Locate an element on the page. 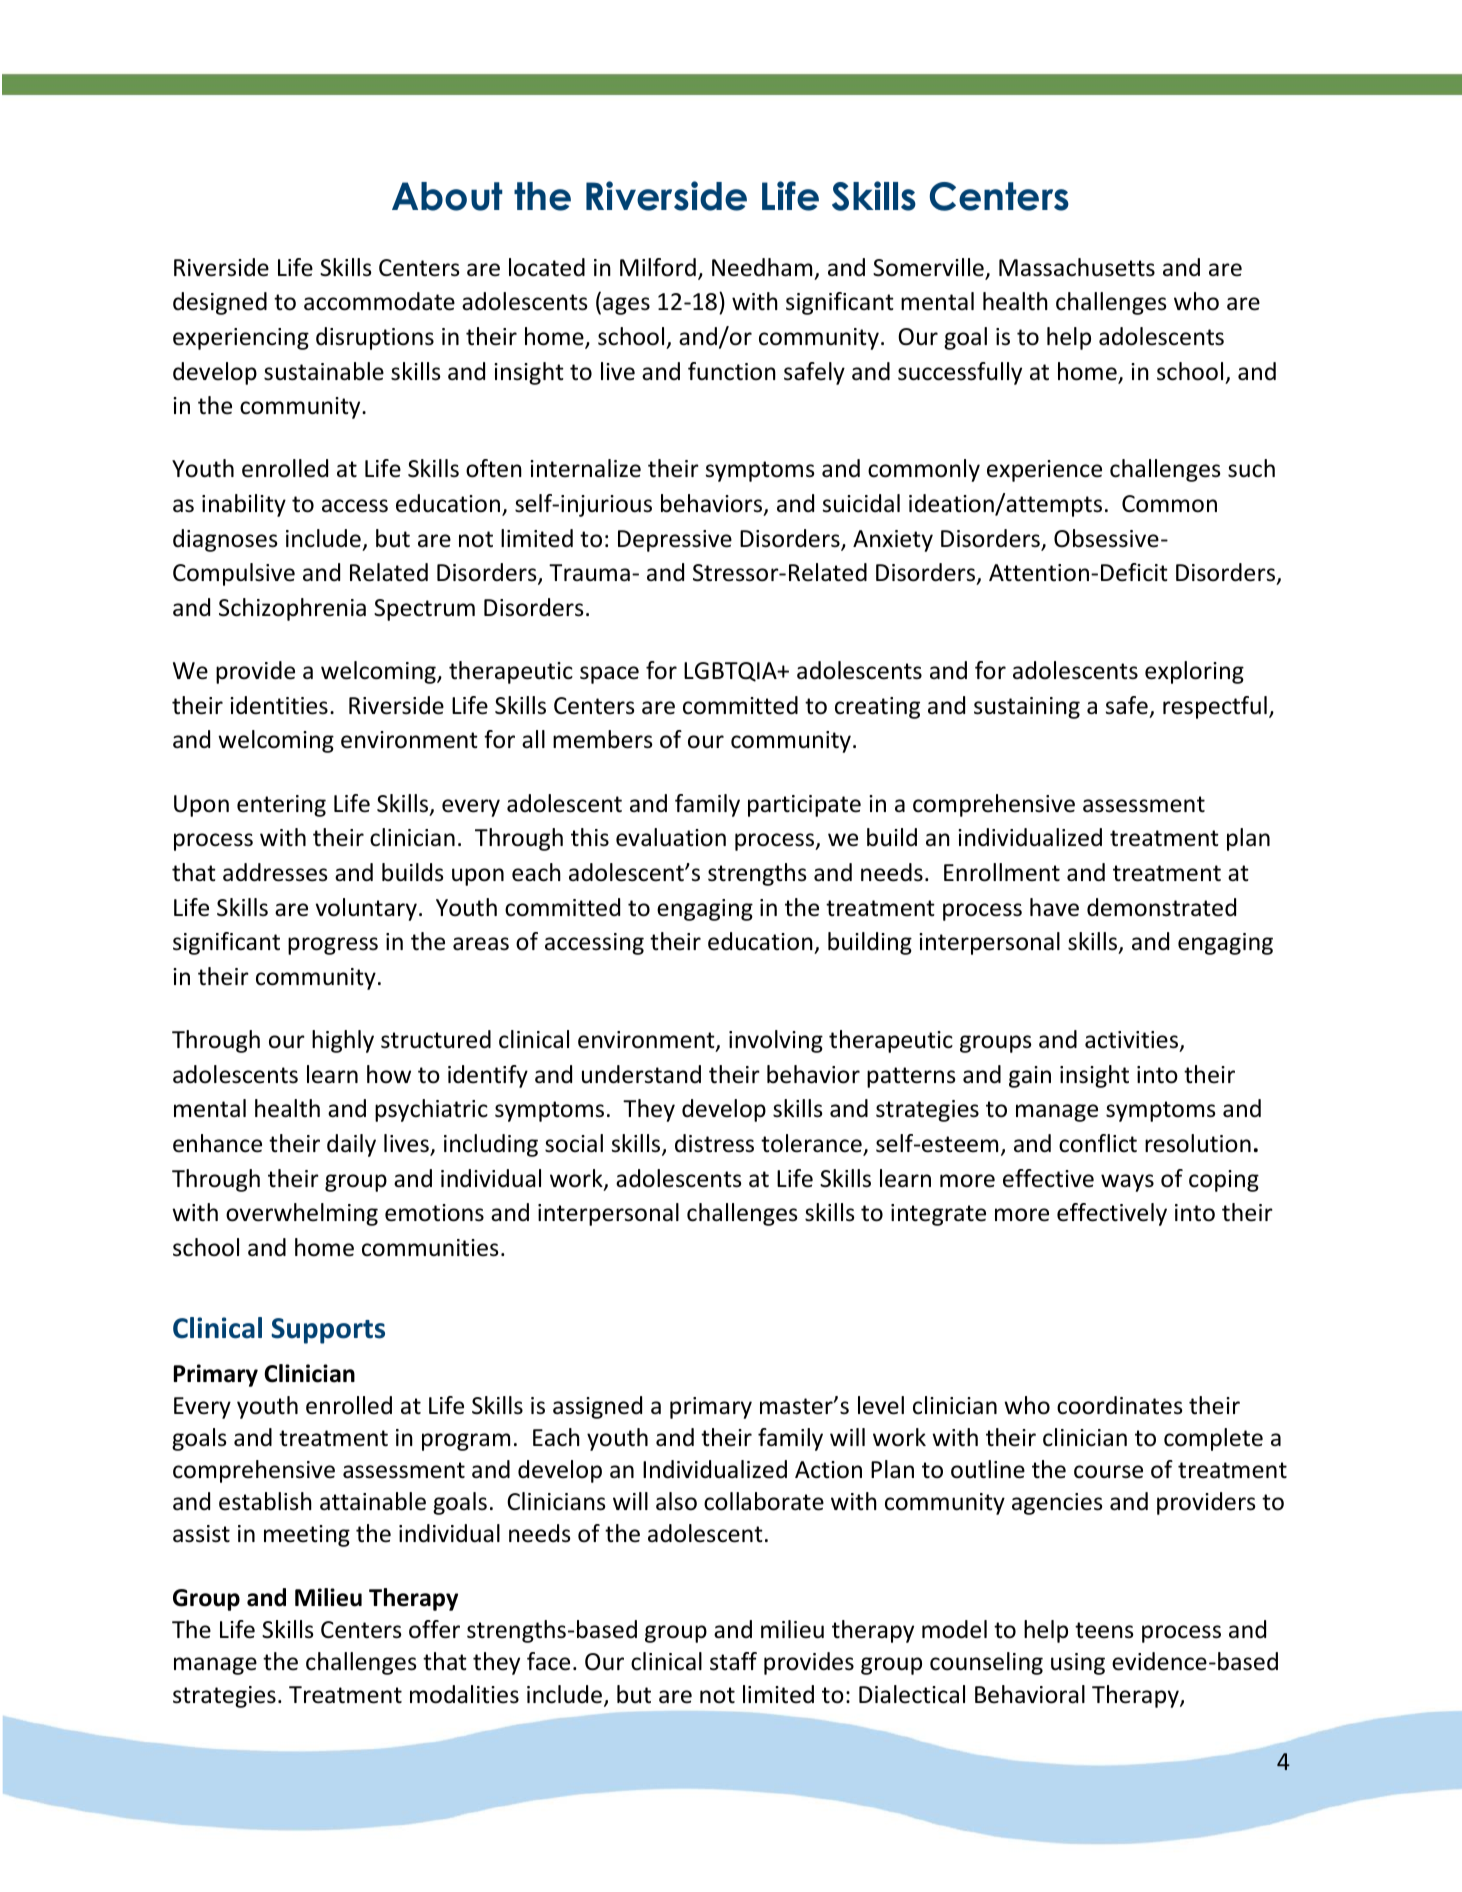 The height and width of the image is (1892, 1462). involving is located at coordinates (776, 1041).
